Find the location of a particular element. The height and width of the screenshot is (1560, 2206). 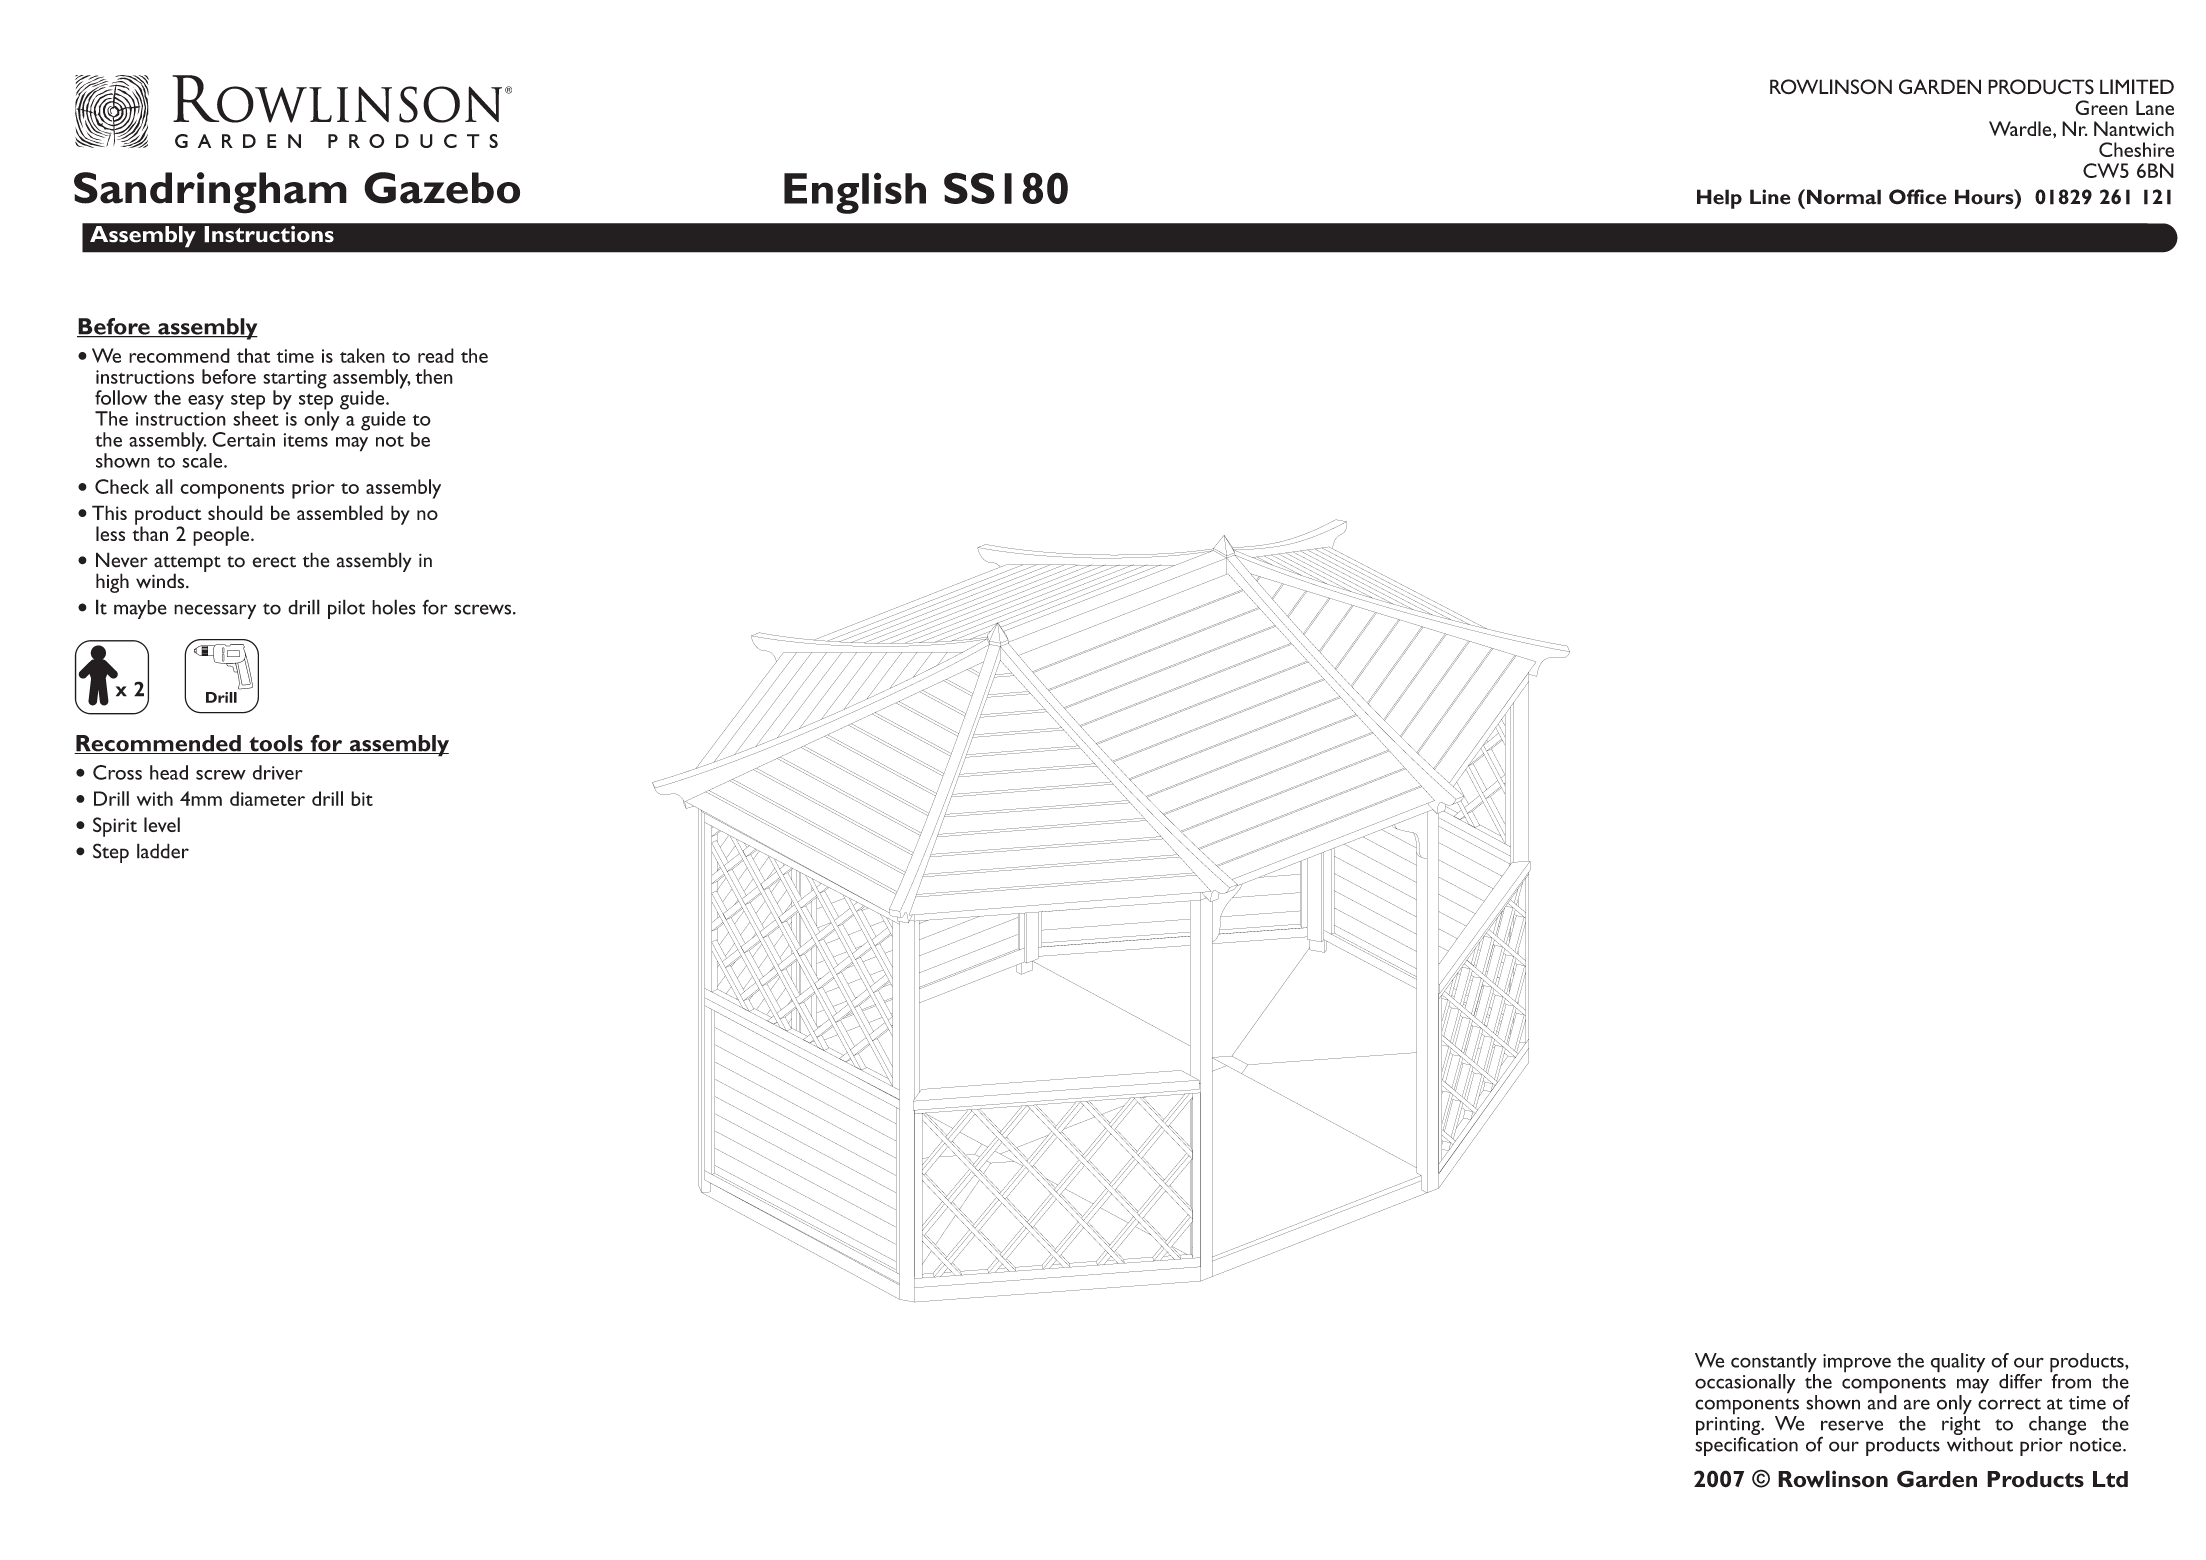

bit is located at coordinates (362, 798).
